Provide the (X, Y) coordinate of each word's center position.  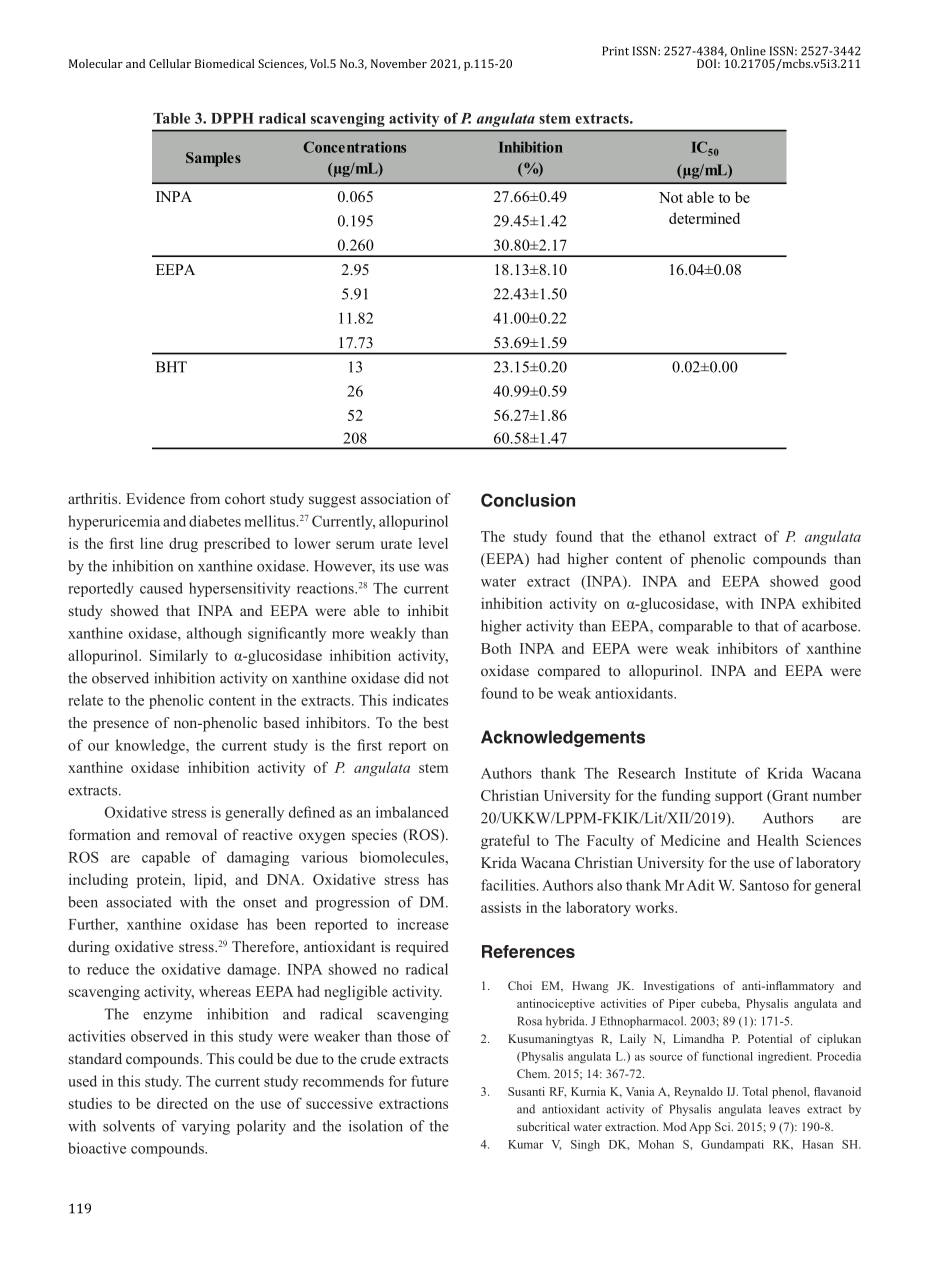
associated (139, 902)
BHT (171, 367)
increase (423, 924)
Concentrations (354, 147)
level (433, 543)
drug (183, 544)
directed (182, 1103)
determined (704, 218)
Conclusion (528, 500)
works (655, 907)
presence (121, 726)
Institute (710, 773)
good (845, 582)
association (396, 498)
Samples (213, 159)
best (435, 722)
